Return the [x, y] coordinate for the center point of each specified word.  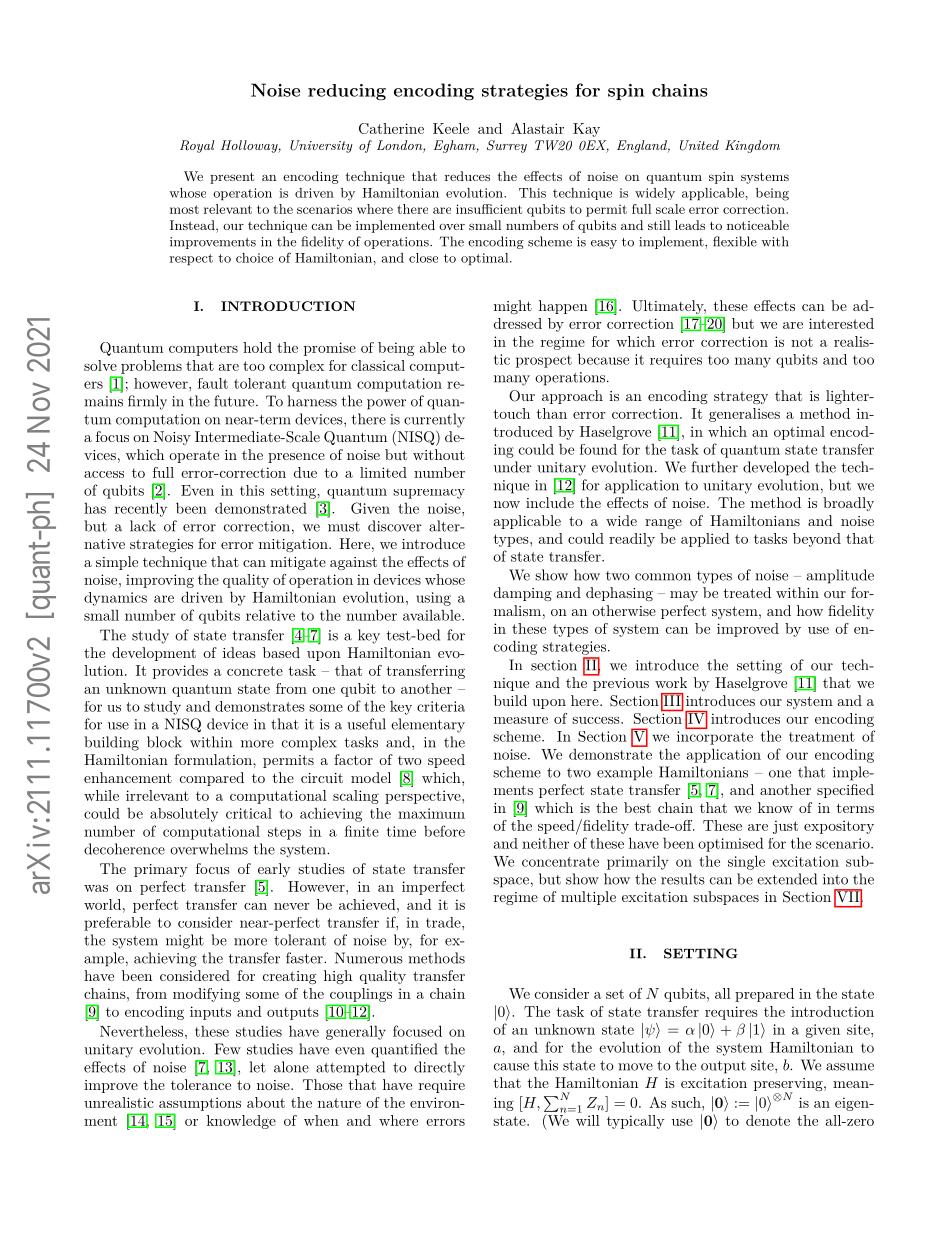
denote [768, 1120]
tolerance [201, 1084]
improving [160, 581]
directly [439, 1068]
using [433, 599]
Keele [451, 128]
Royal [197, 146]
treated [747, 592]
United [699, 145]
